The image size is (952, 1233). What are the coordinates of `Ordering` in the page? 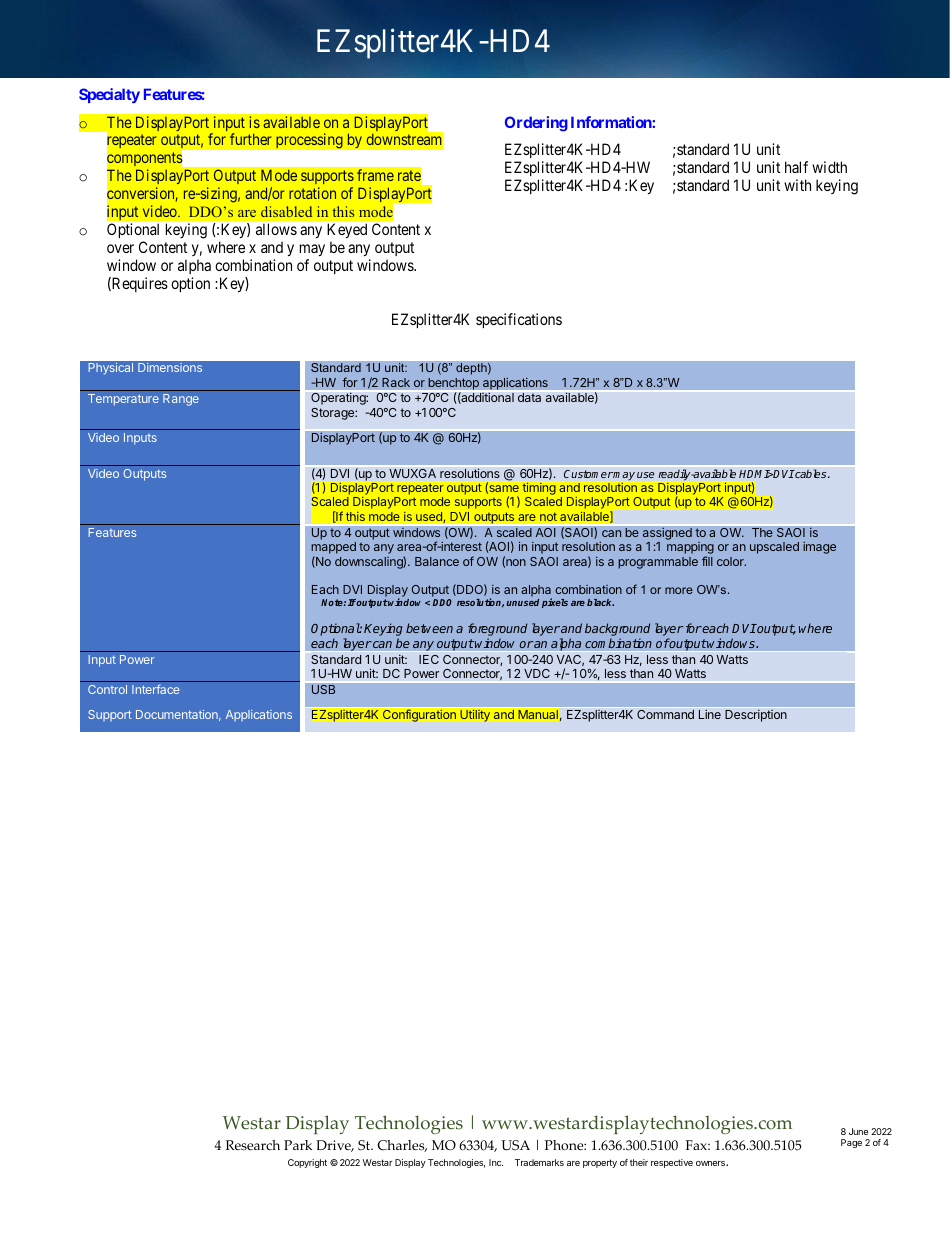 It's located at (536, 124).
